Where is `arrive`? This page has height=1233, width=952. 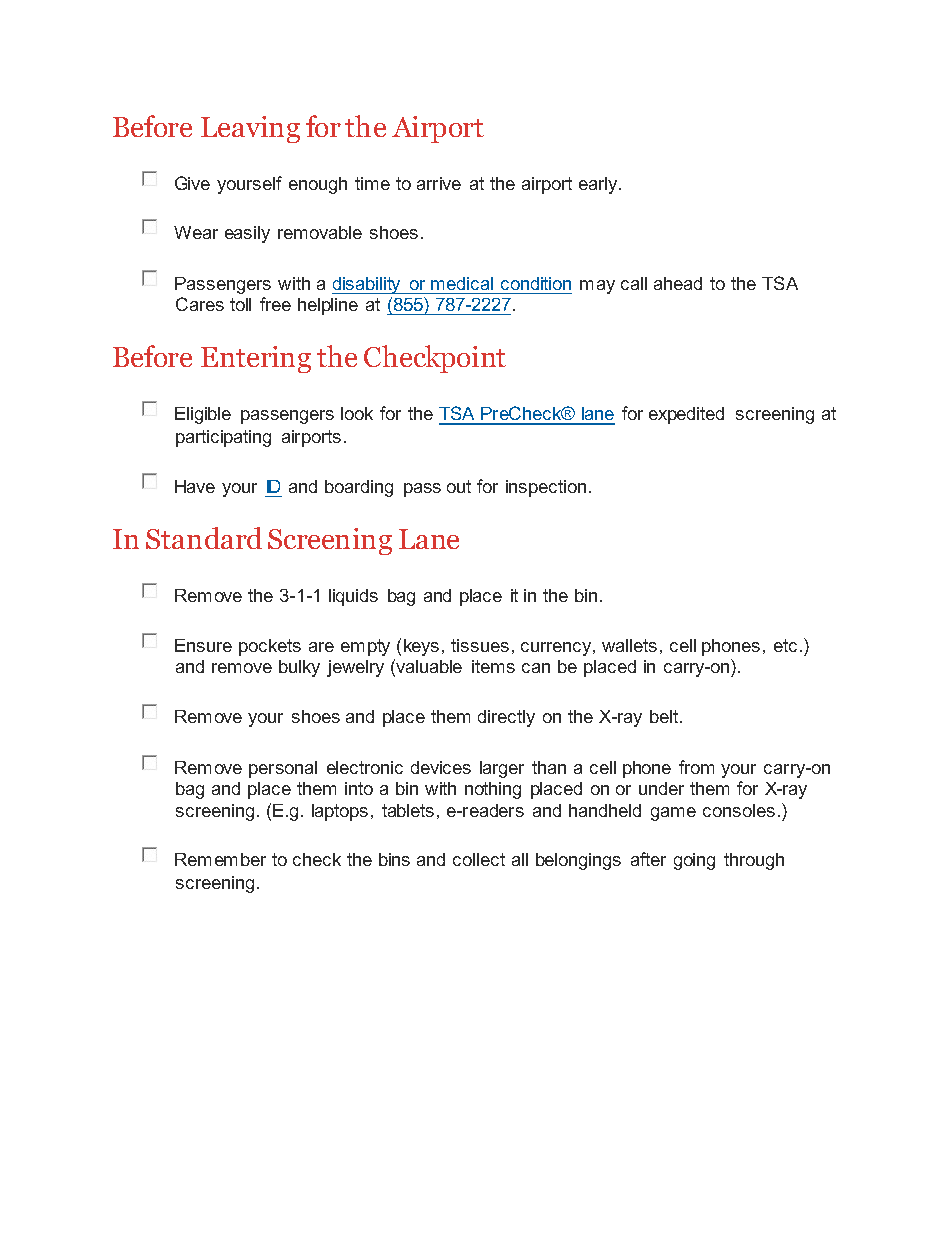 arrive is located at coordinates (439, 183).
